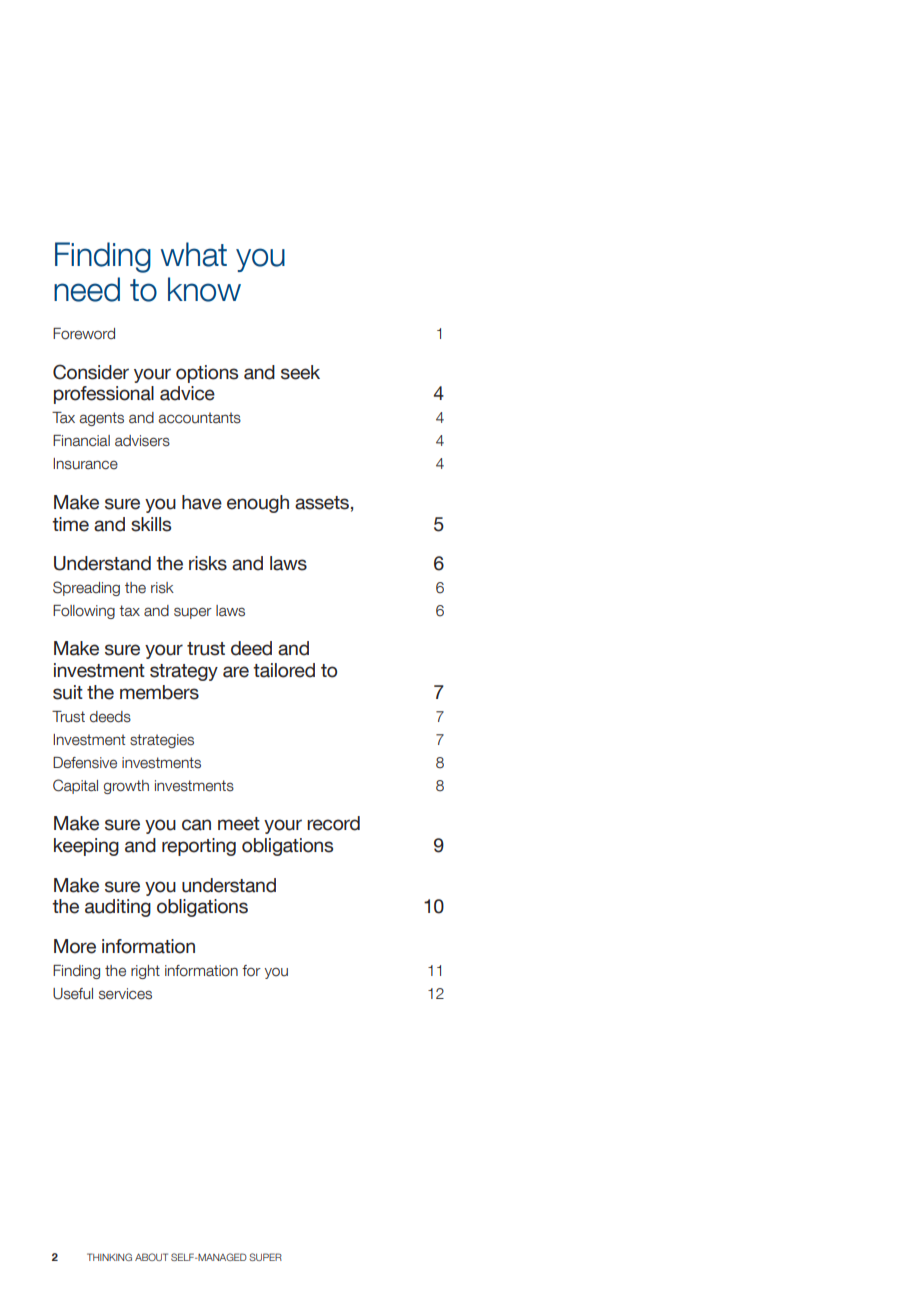 The width and height of the screenshot is (924, 1308). What do you see at coordinates (202, 502) in the screenshot?
I see `have` at bounding box center [202, 502].
